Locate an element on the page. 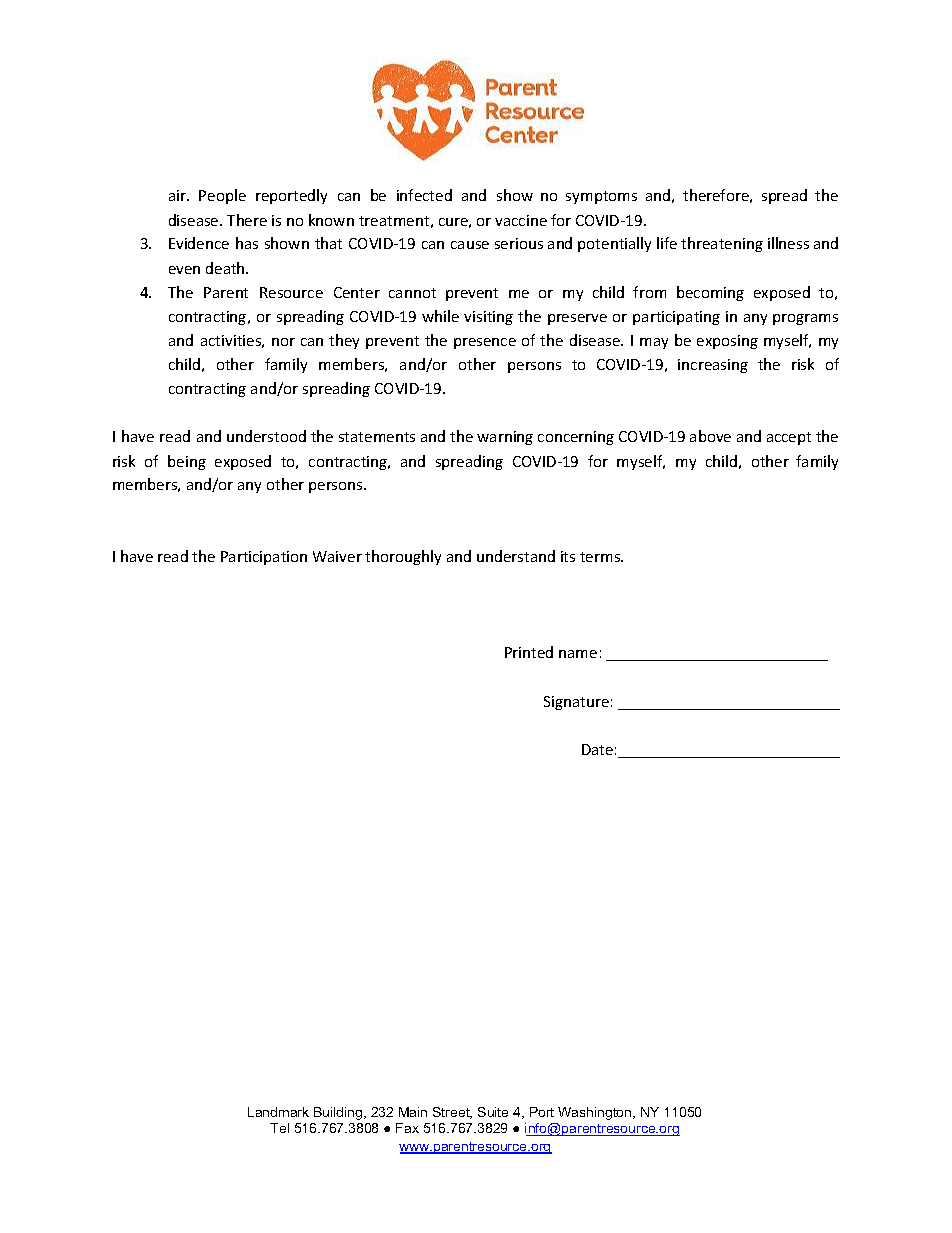  Main is located at coordinates (413, 1112).
